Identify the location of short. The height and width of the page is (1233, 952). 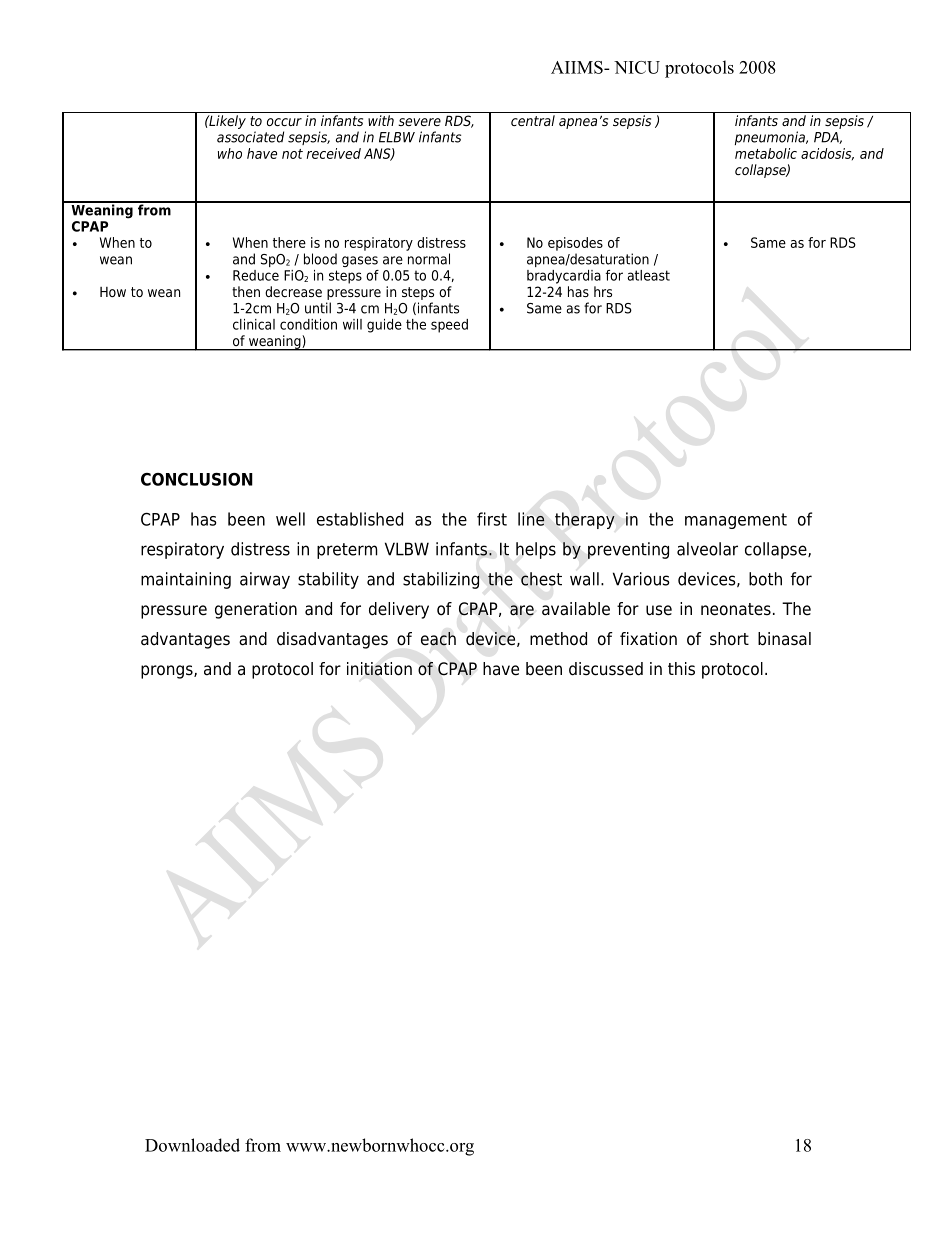
(729, 639).
